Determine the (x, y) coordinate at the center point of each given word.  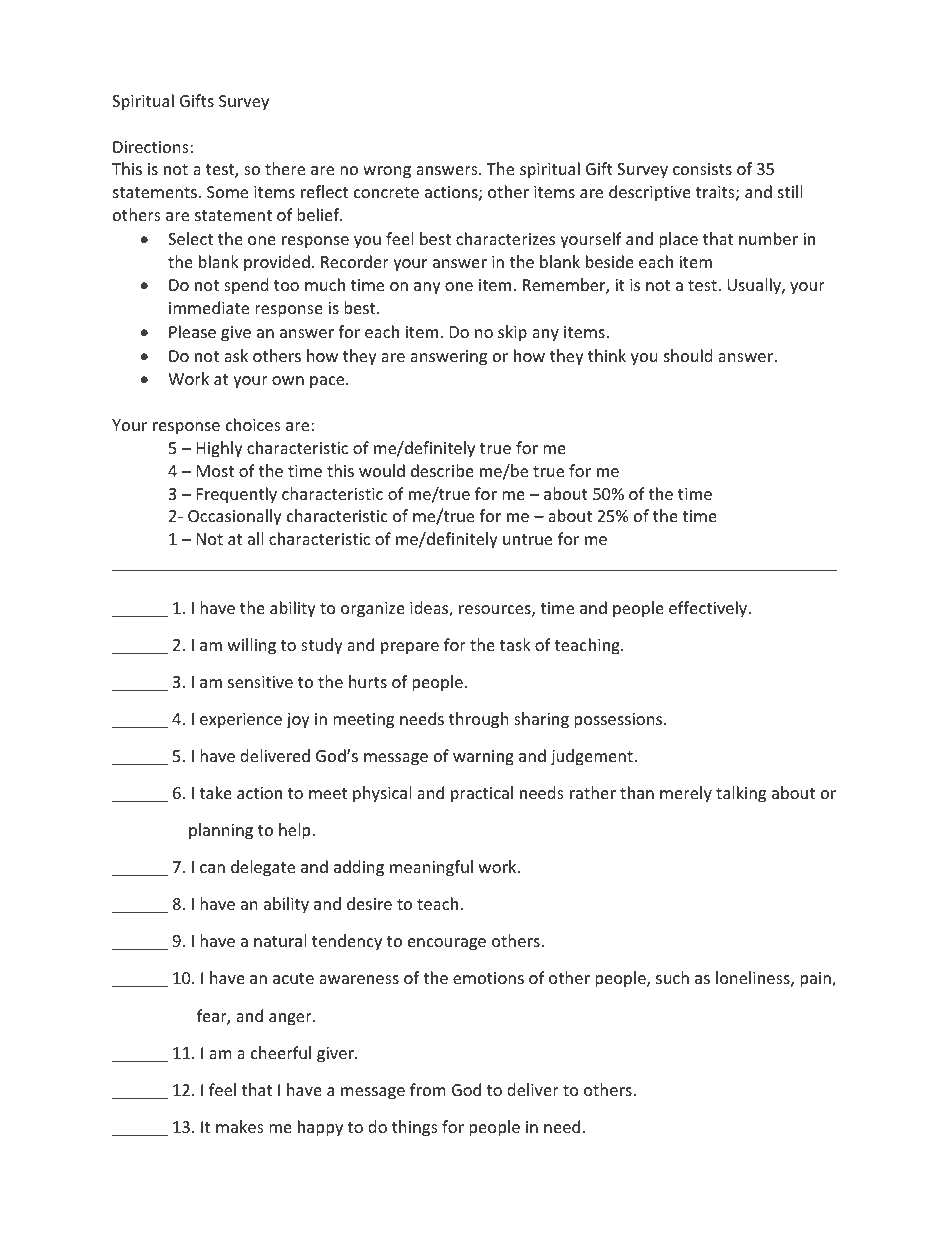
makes (240, 1126)
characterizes (505, 238)
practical (482, 794)
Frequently (237, 495)
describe (442, 470)
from (428, 1089)
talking (741, 794)
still (790, 191)
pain (816, 980)
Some (227, 192)
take (215, 792)
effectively (708, 609)
